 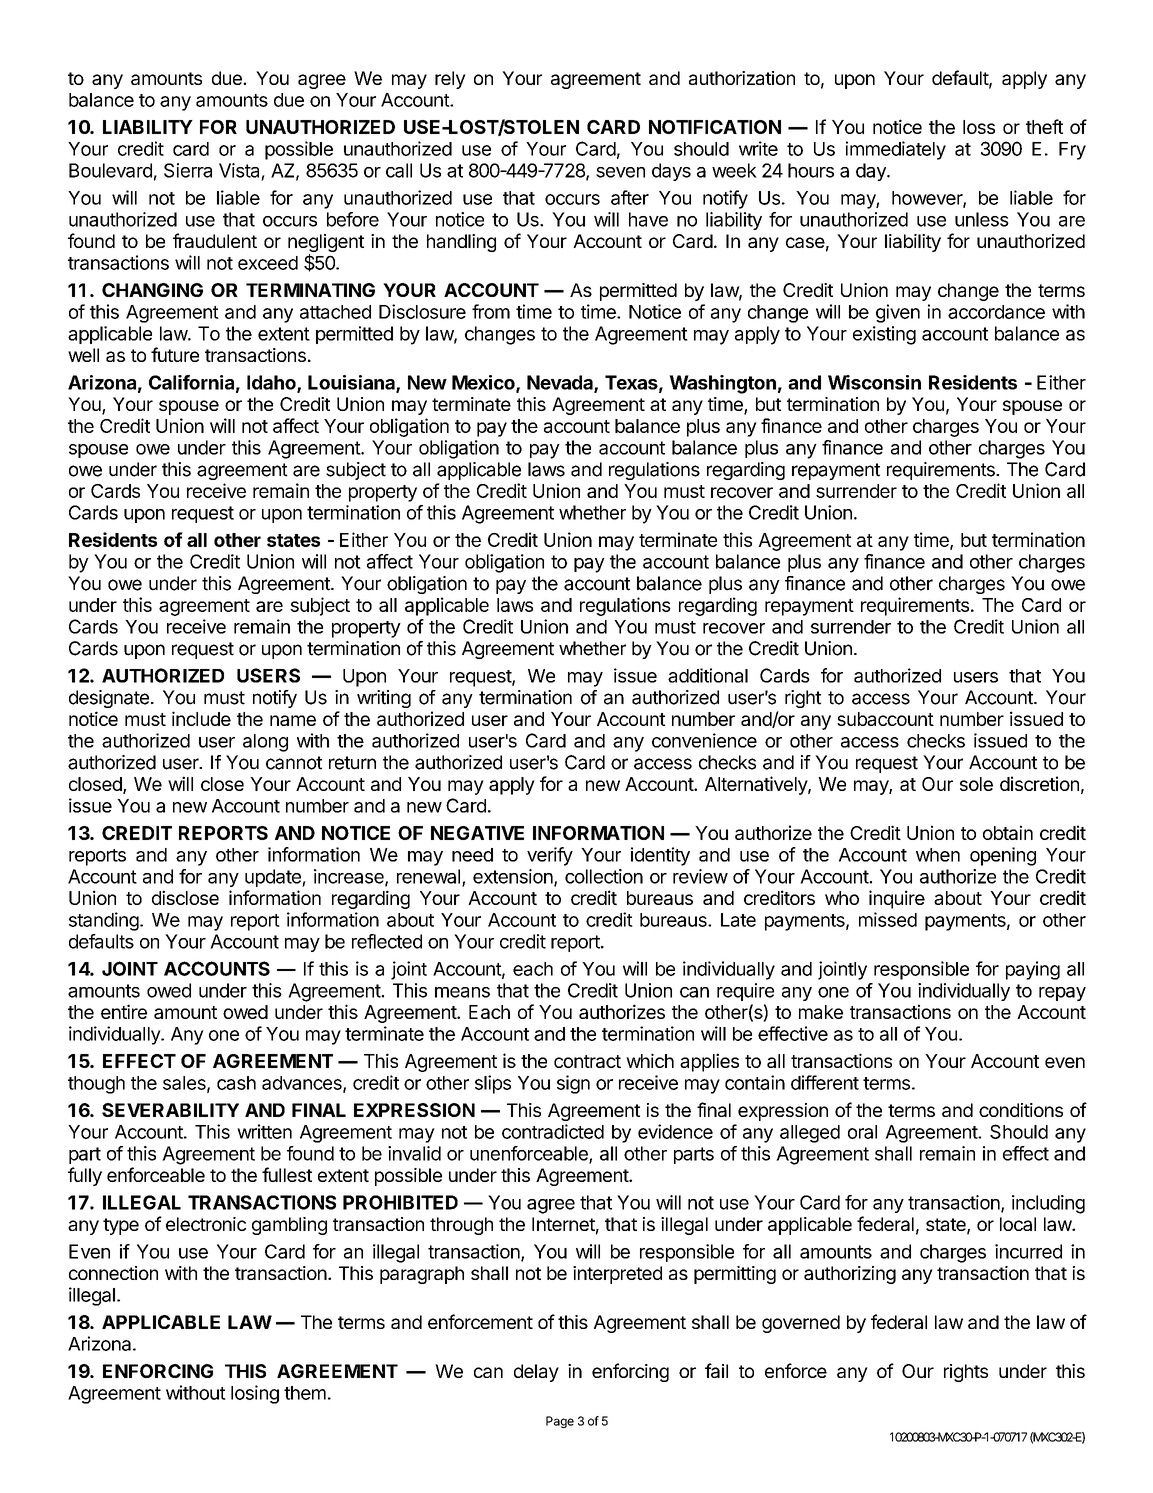 I want to click on Sierra, so click(x=188, y=170).
